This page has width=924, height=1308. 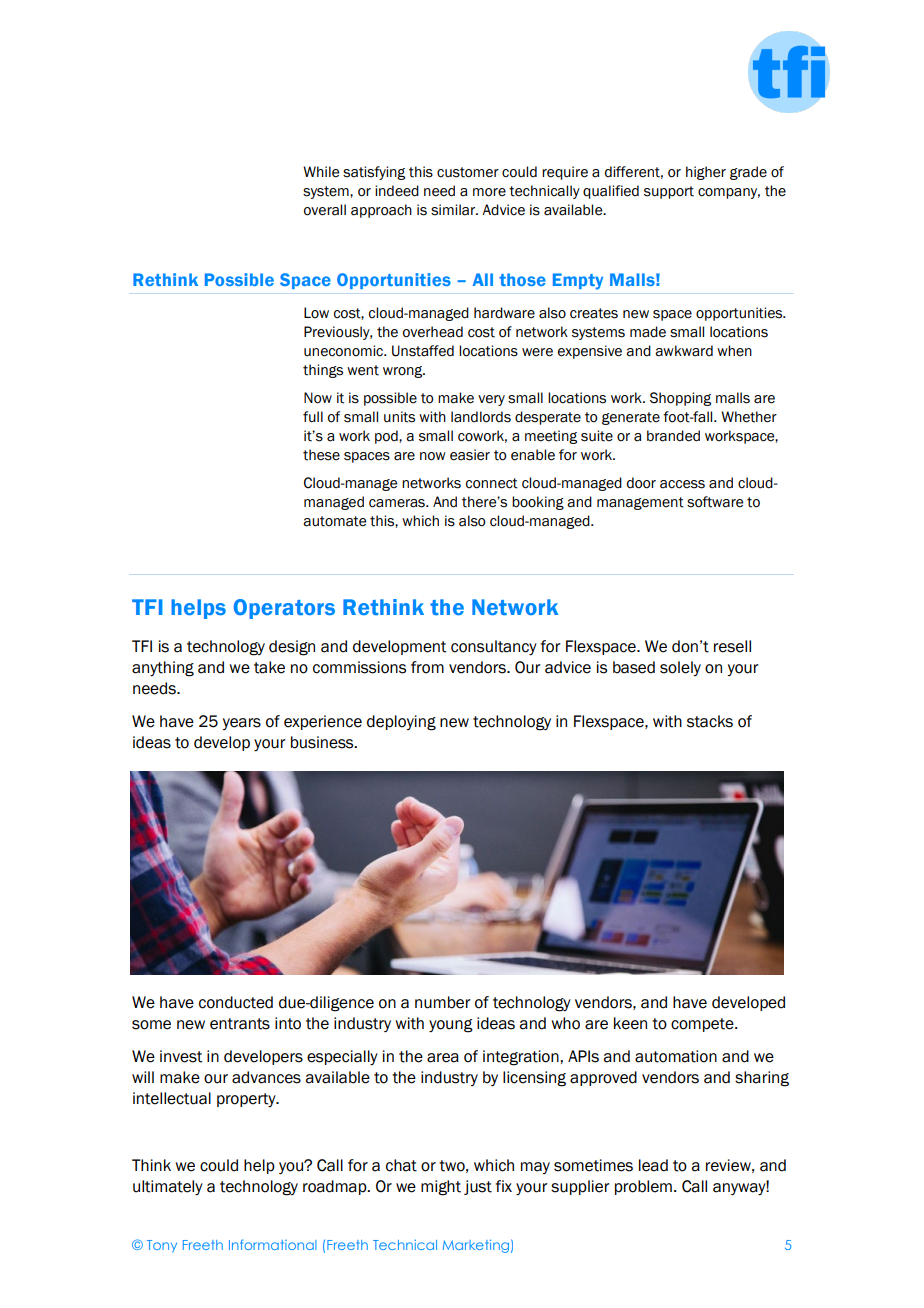 What do you see at coordinates (284, 609) in the page?
I see `Operators` at bounding box center [284, 609].
